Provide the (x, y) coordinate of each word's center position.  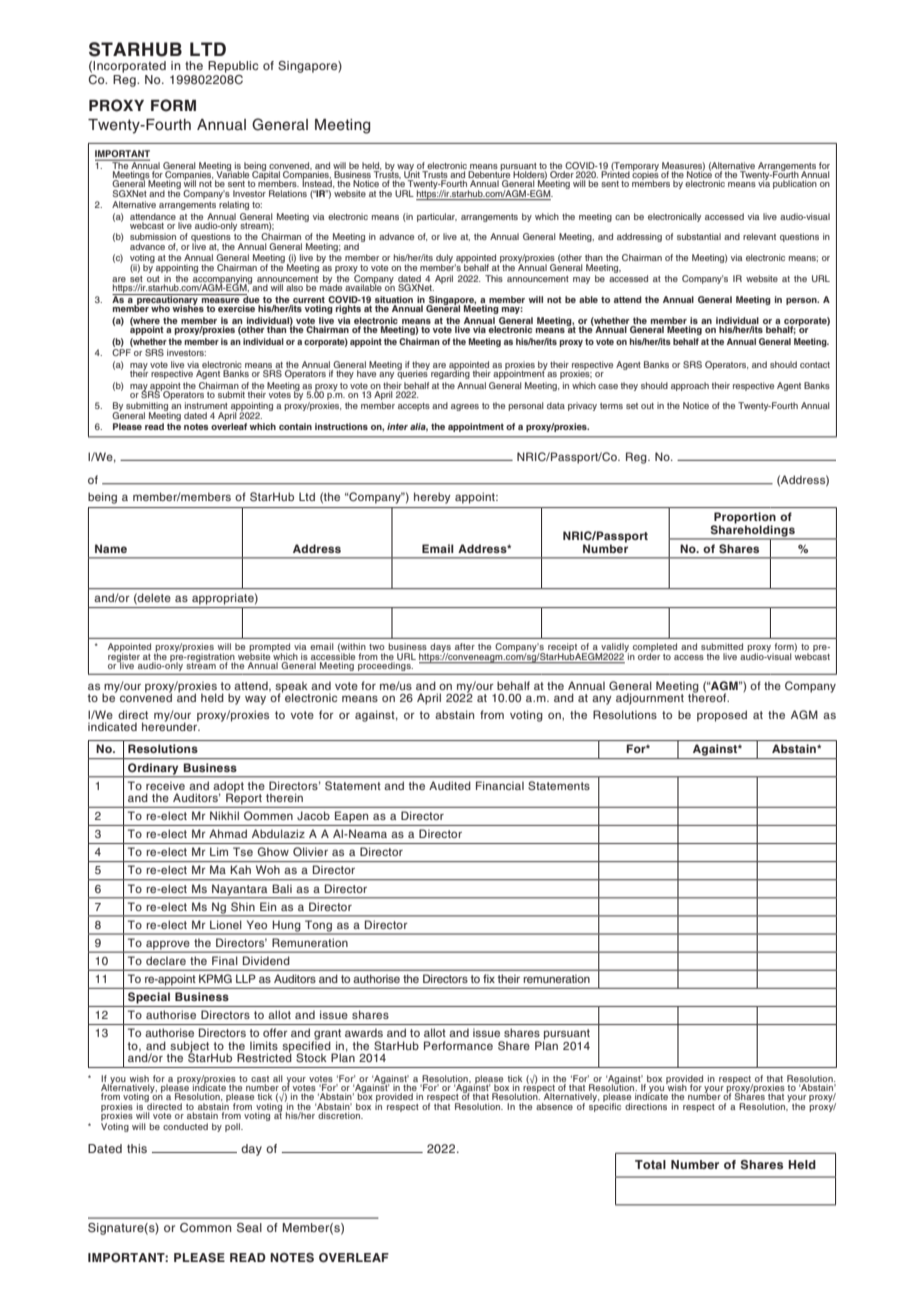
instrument (206, 405)
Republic (233, 67)
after (465, 646)
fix (489, 978)
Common (205, 1228)
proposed (722, 716)
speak (292, 688)
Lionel (226, 924)
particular (437, 217)
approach (690, 386)
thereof (708, 696)
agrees (465, 407)
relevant (759, 236)
